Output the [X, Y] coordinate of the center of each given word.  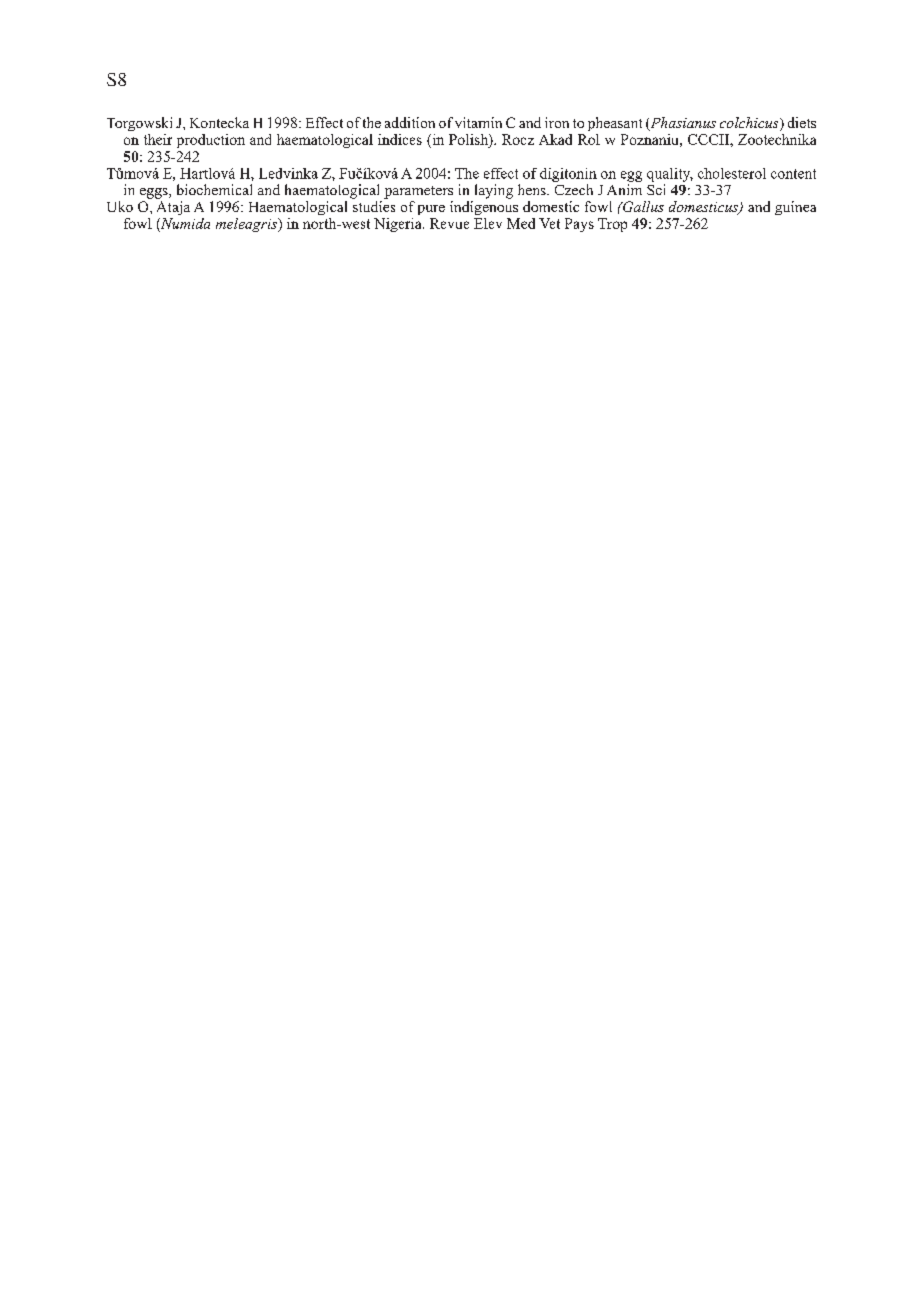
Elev [488, 223]
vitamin [478, 122]
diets [802, 122]
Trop [612, 225]
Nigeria [399, 225]
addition [410, 122]
